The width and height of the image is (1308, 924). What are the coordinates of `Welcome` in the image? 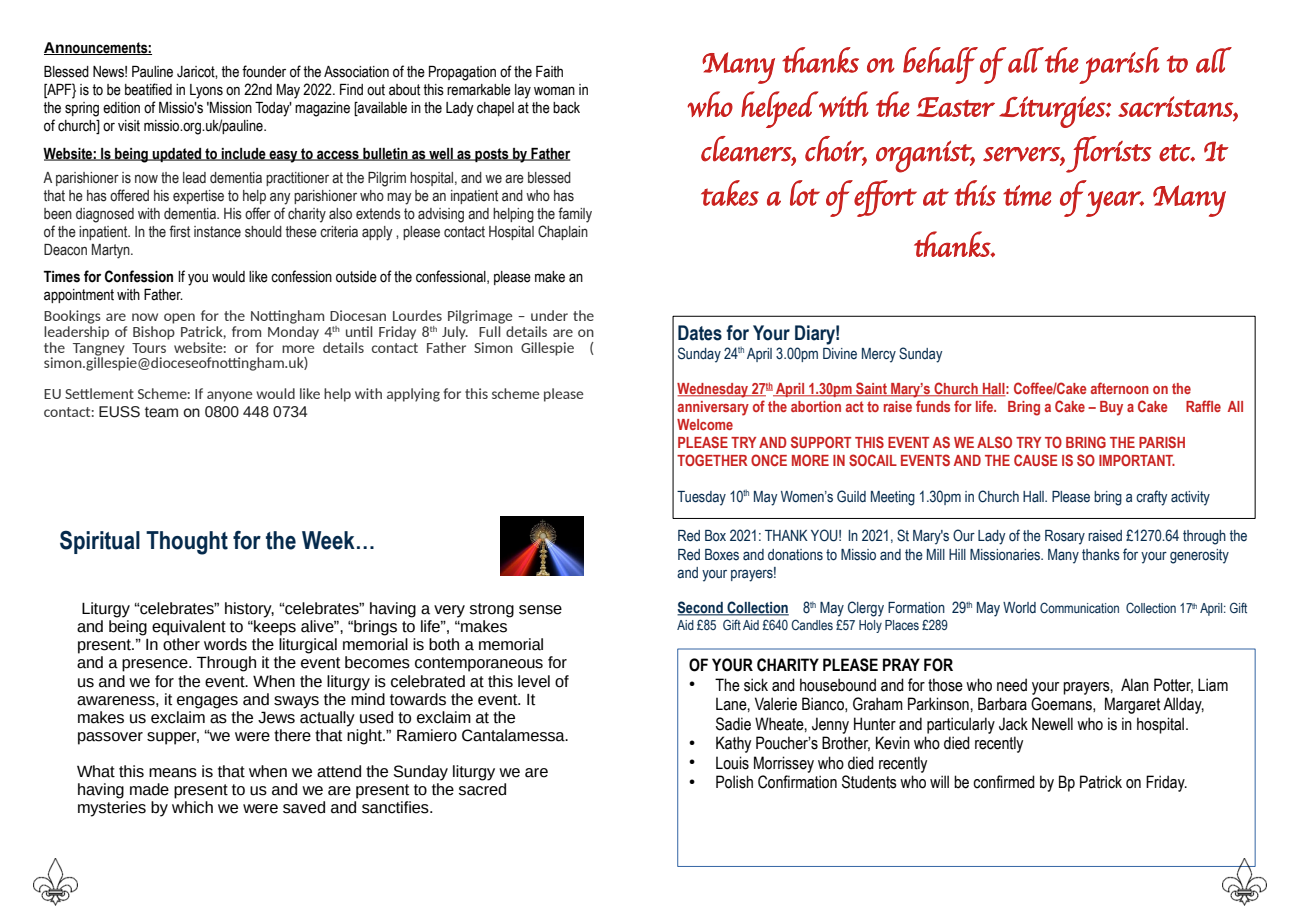 It's located at (705, 424).
